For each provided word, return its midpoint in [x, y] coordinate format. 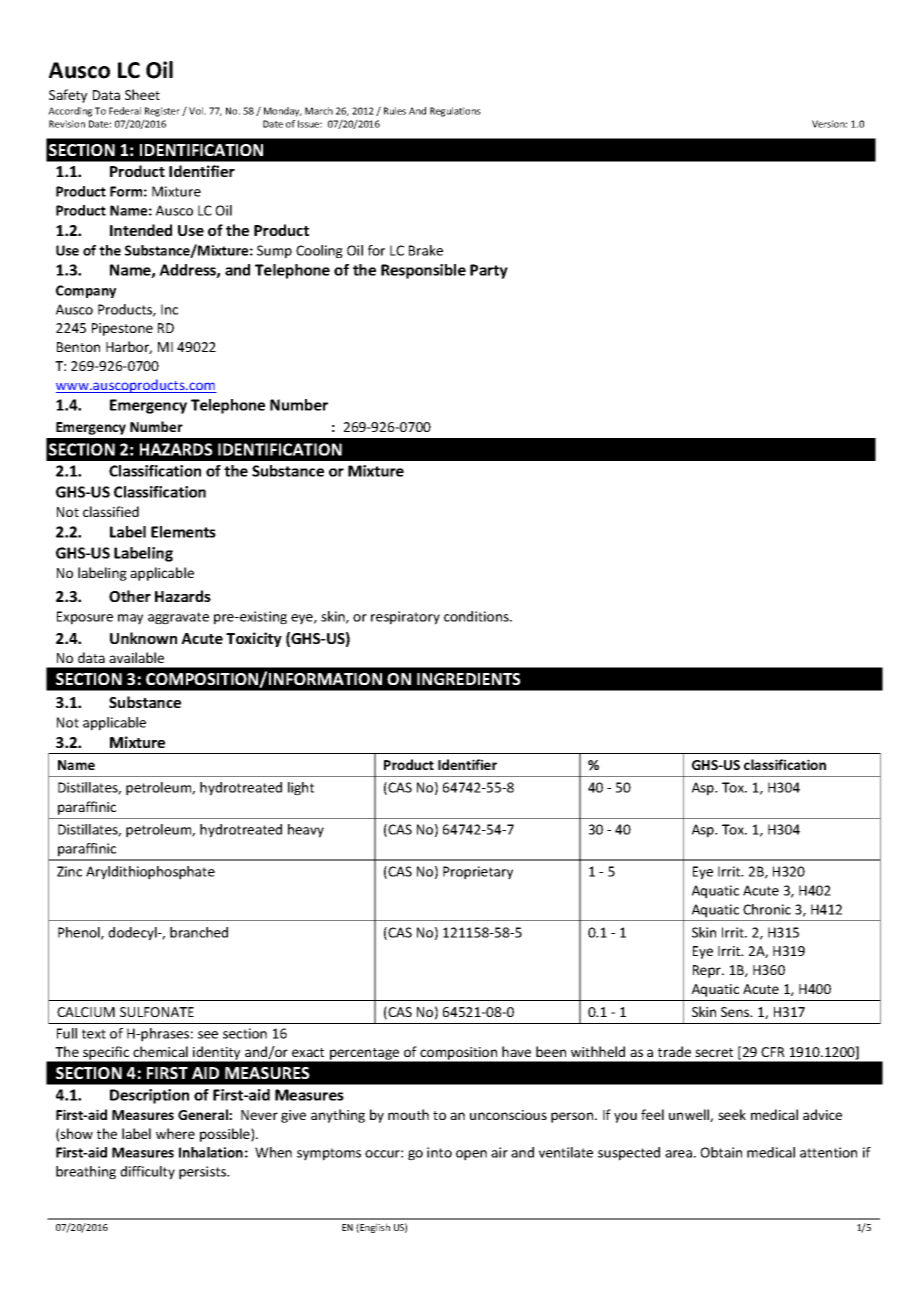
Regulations [455, 112]
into [439, 1152]
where [175, 1133]
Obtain [721, 1152]
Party [489, 271]
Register [162, 112]
